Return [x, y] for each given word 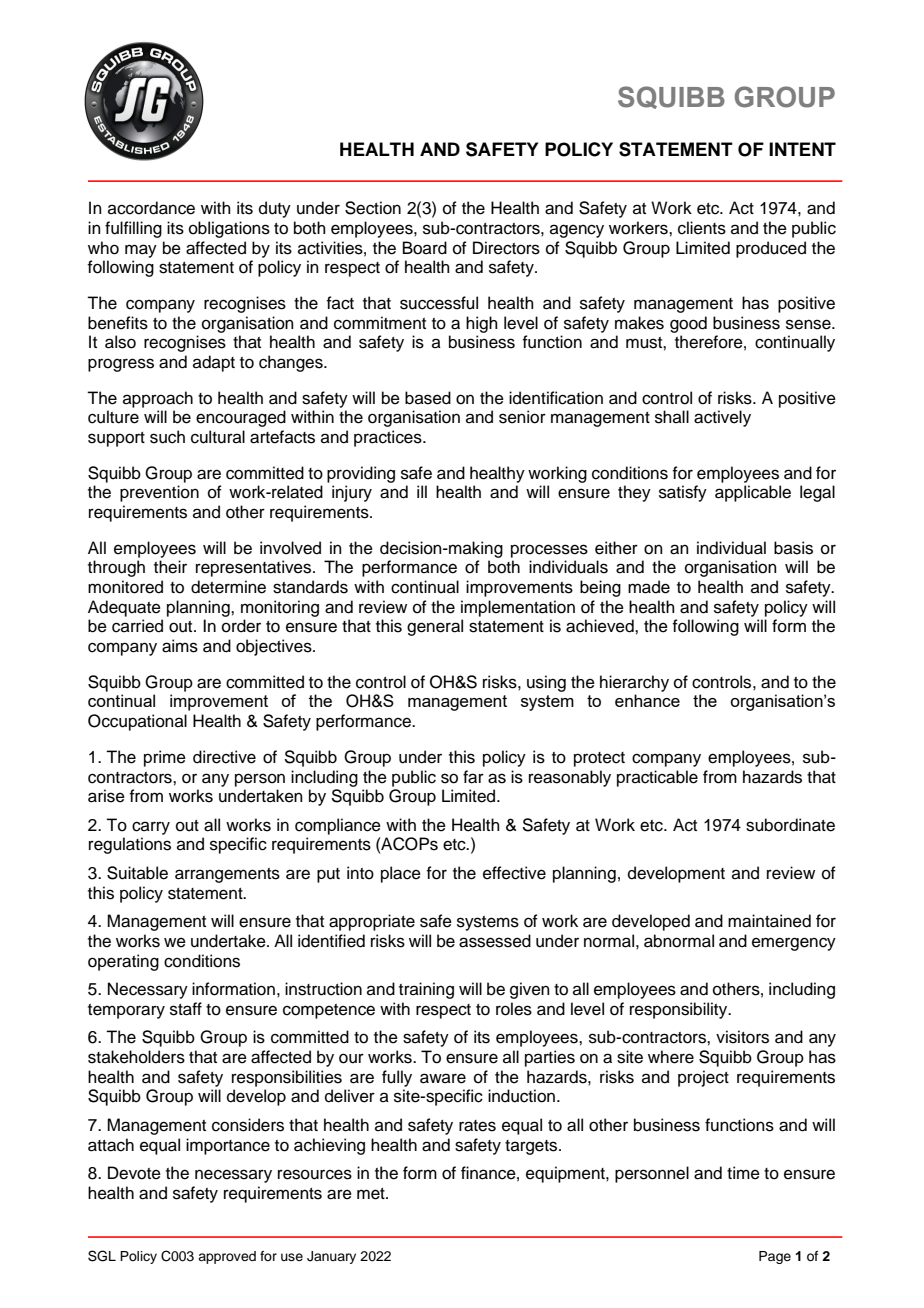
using [546, 683]
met [372, 1194]
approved [227, 1257]
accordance [151, 208]
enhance [647, 700]
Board [425, 248]
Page [775, 1257]
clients [702, 228]
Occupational [137, 722]
